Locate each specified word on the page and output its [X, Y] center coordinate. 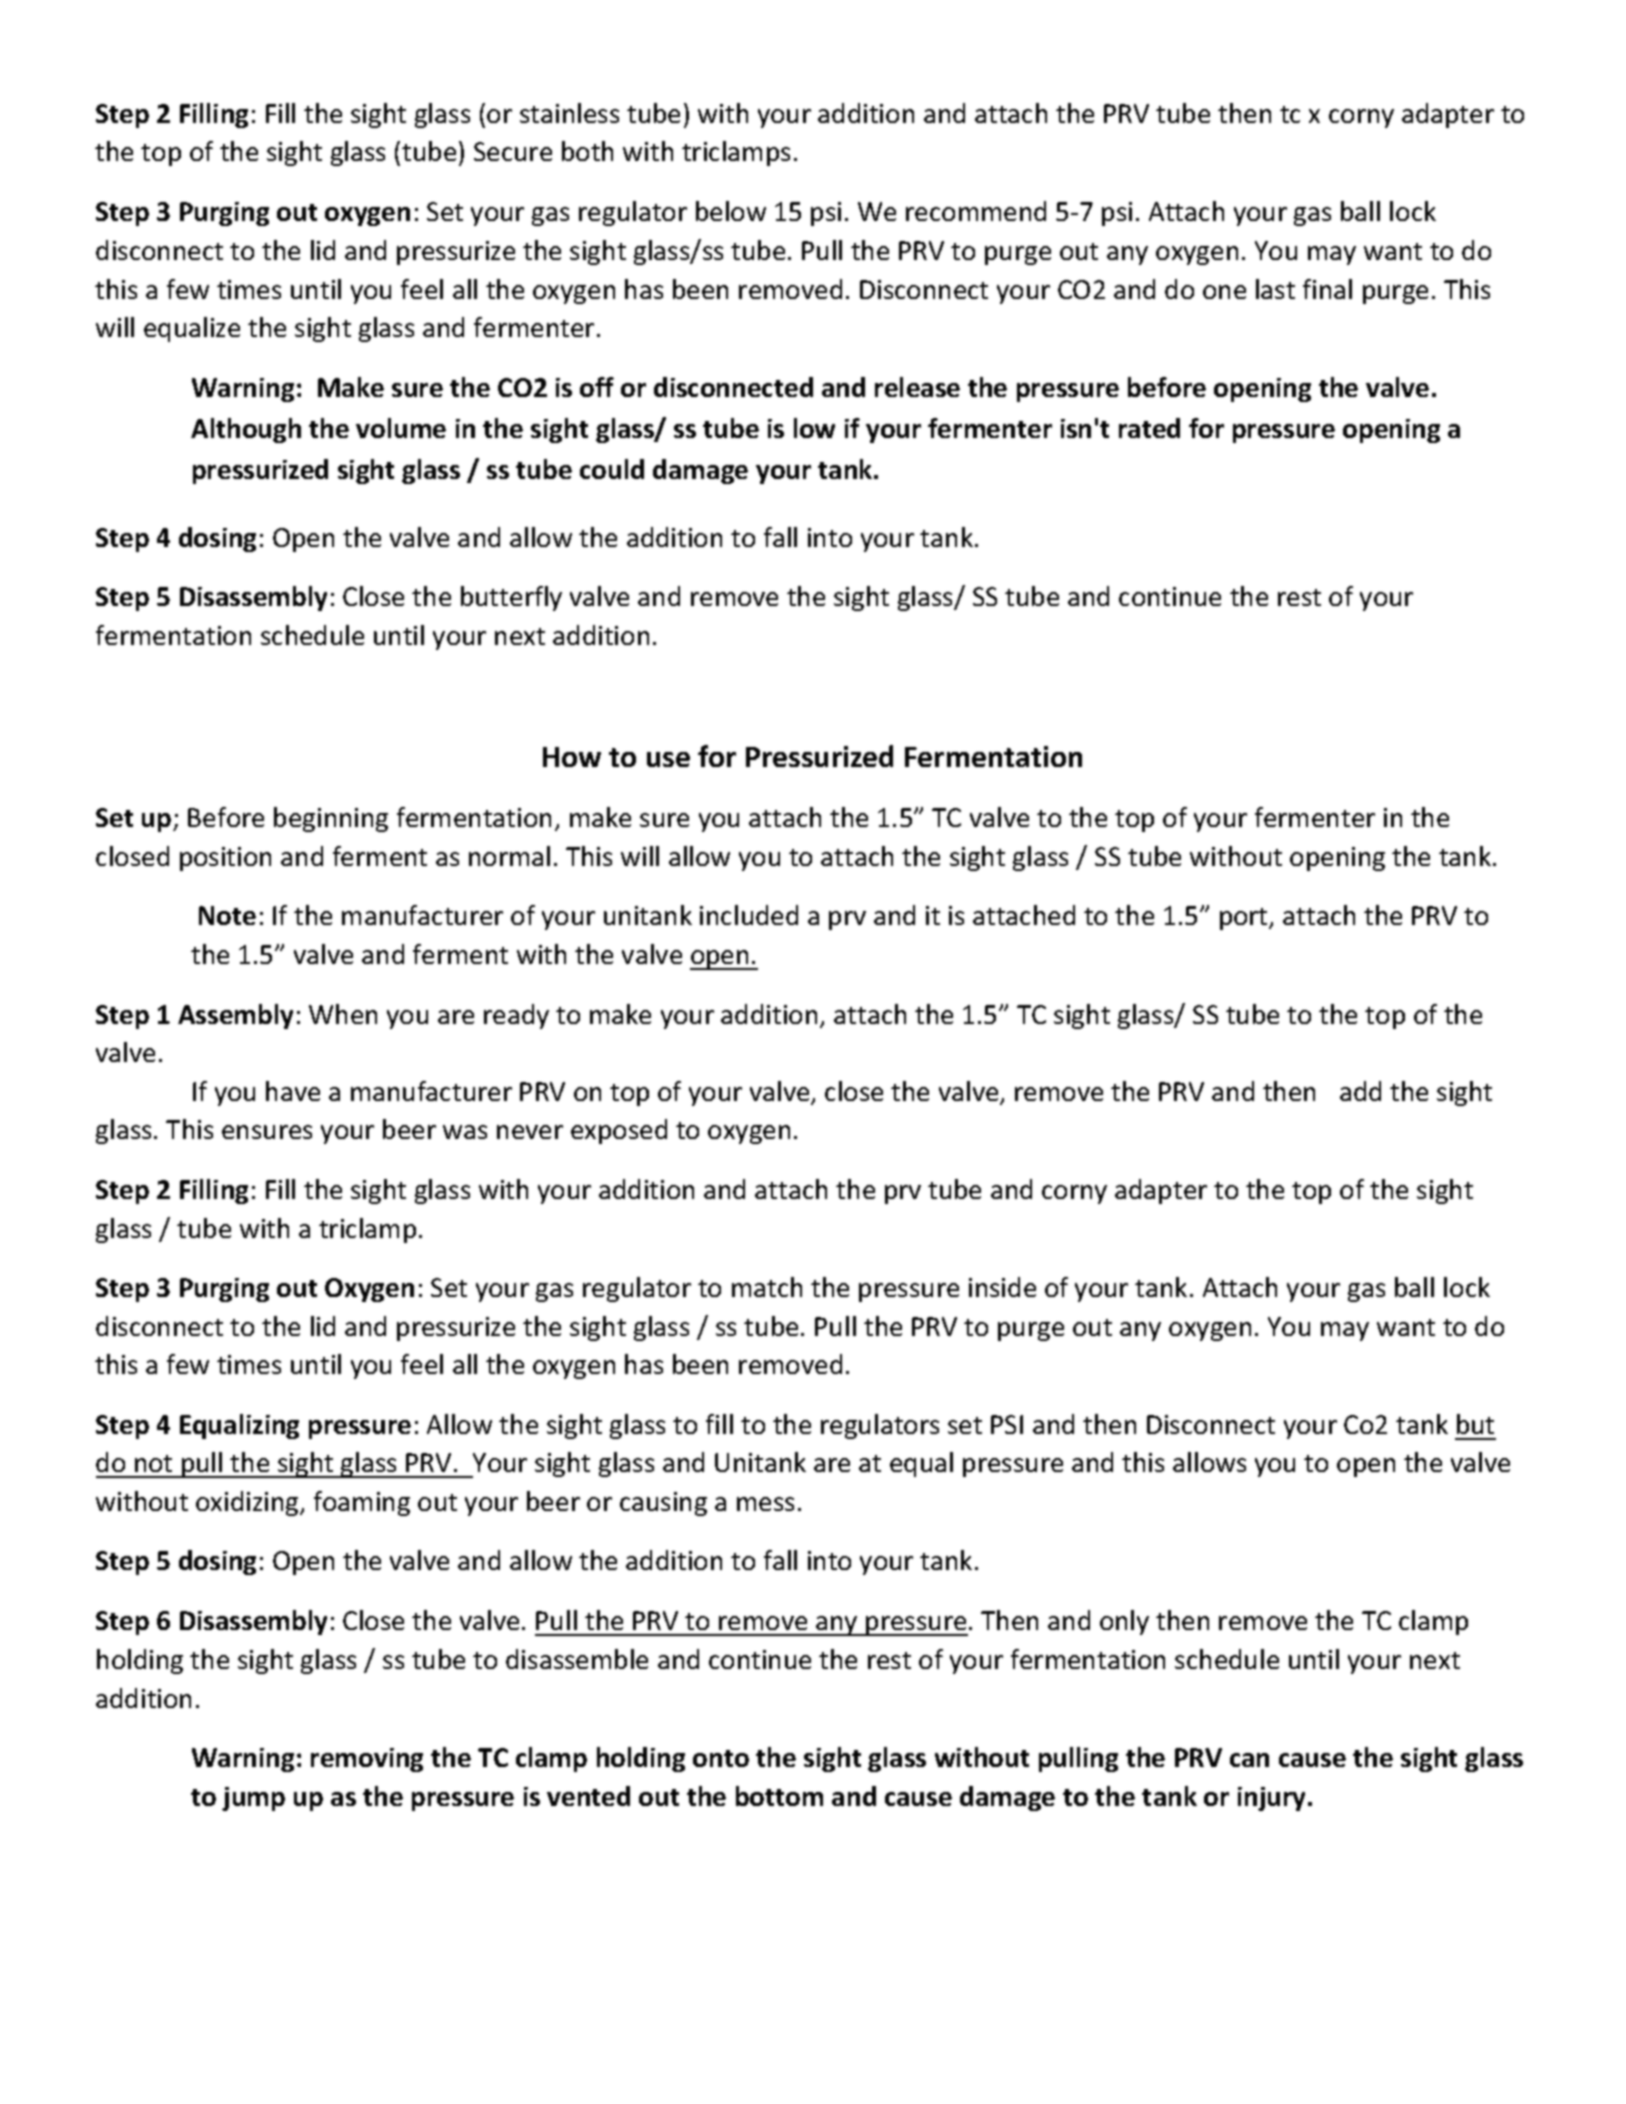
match [767, 1287]
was [465, 1132]
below [731, 211]
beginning [331, 819]
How [572, 757]
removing [367, 1760]
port [1245, 919]
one [1224, 292]
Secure [513, 151]
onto [721, 1758]
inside [1002, 1287]
